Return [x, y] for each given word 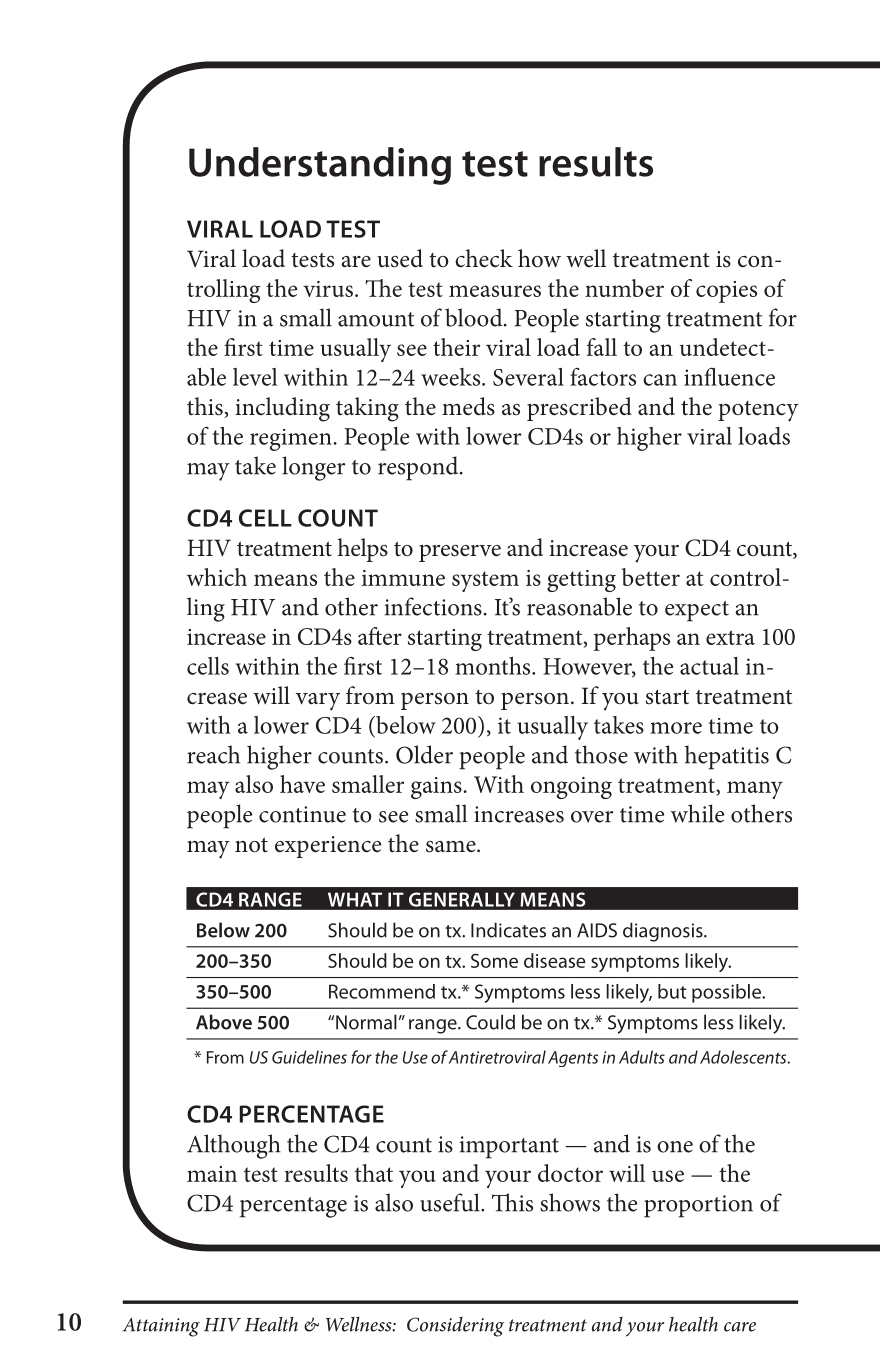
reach [213, 754]
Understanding [320, 166]
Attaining [161, 1327]
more [676, 728]
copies [726, 292]
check [484, 258]
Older [424, 754]
